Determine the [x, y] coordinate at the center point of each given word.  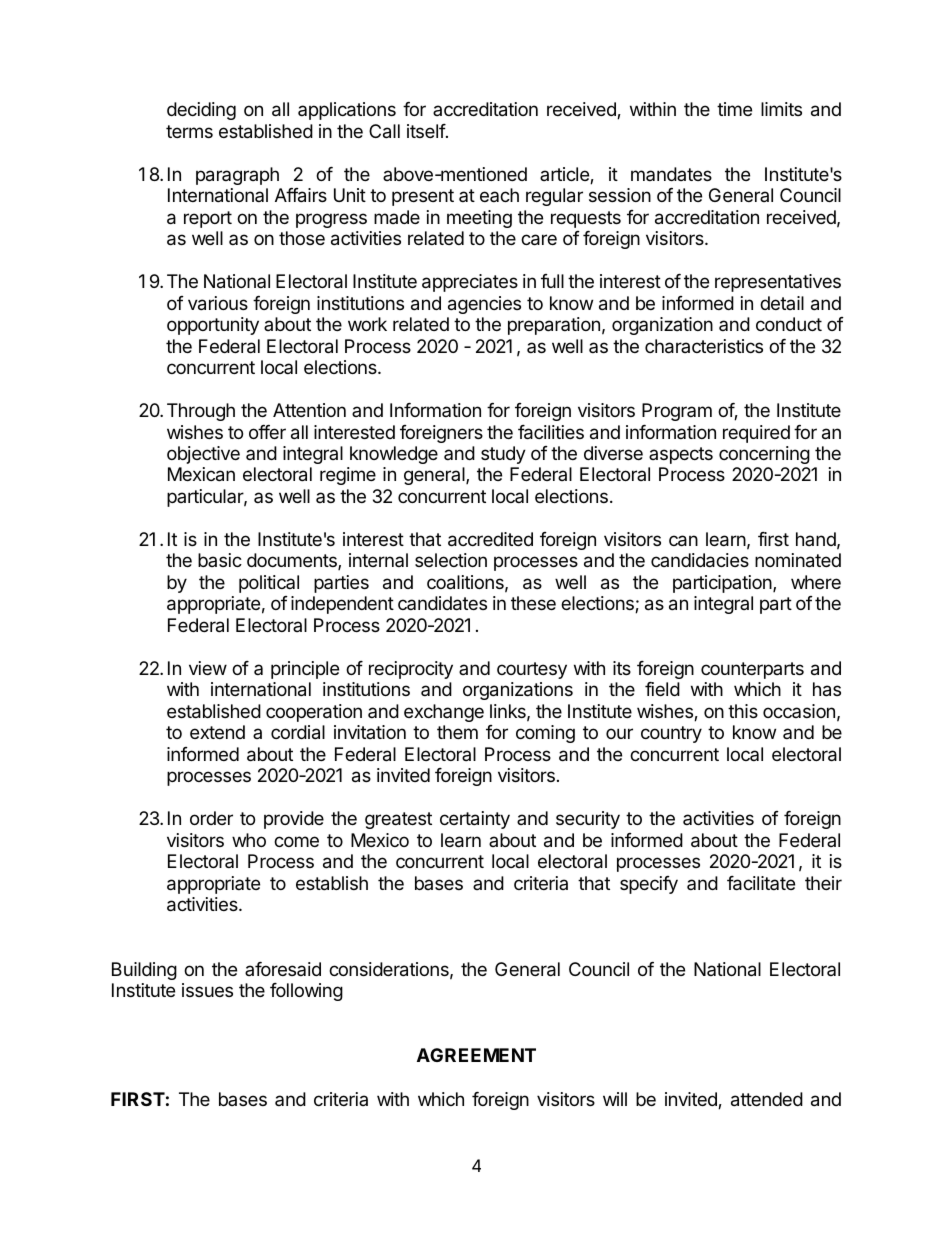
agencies [484, 305]
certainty [475, 820]
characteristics [704, 346]
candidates [442, 603]
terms [189, 131]
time [734, 109]
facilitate [761, 883]
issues [207, 990]
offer [267, 432]
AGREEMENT [476, 1055]
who [249, 840]
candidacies [700, 560]
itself [427, 131]
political [269, 584]
